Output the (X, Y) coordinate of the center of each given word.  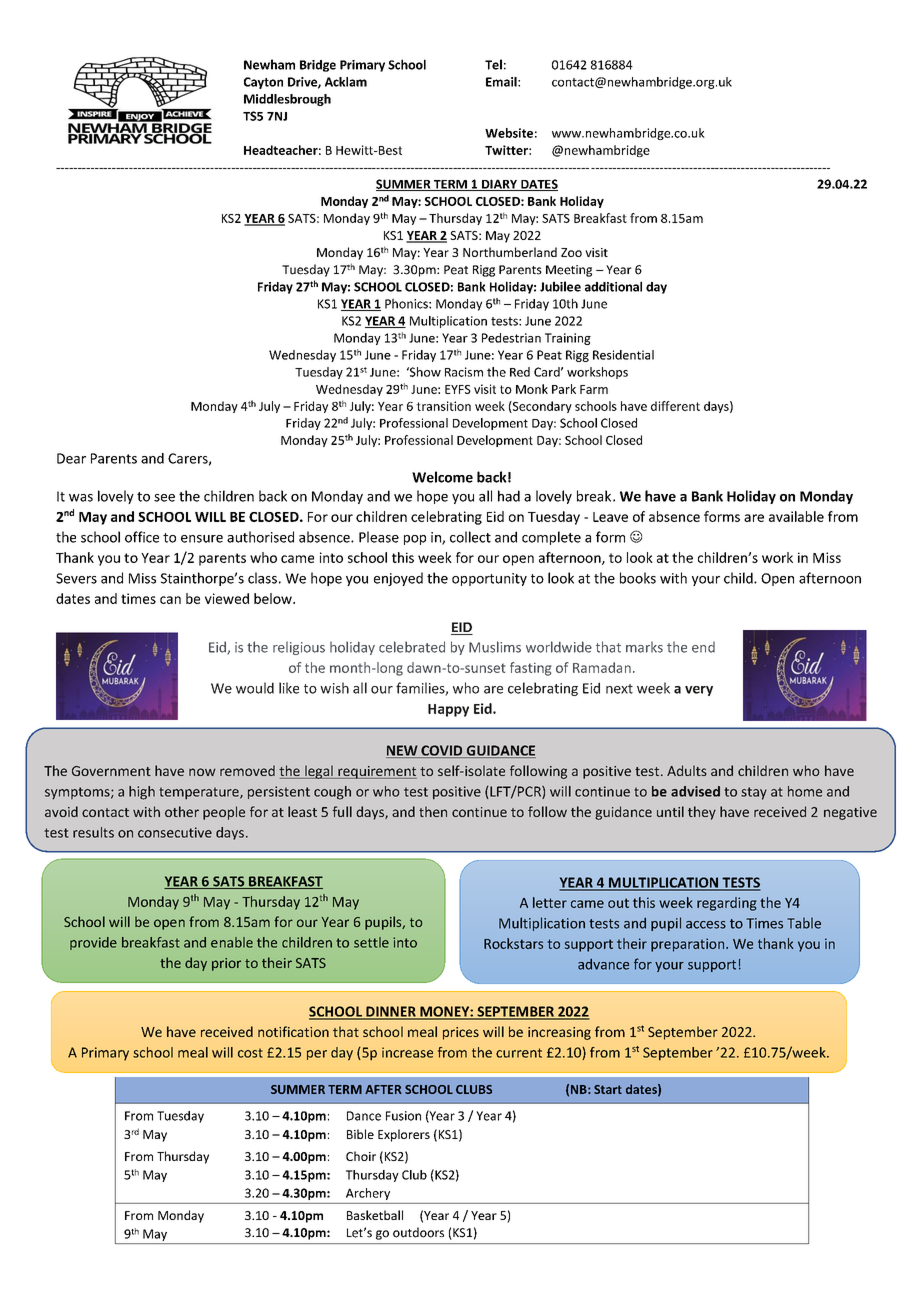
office (142, 537)
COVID (442, 751)
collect (470, 537)
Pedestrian (511, 338)
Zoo (571, 252)
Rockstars (513, 943)
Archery (368, 1194)
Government (111, 771)
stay (754, 793)
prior (226, 964)
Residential (623, 355)
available (796, 516)
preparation (689, 945)
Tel (493, 64)
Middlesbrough (287, 100)
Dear (71, 458)
